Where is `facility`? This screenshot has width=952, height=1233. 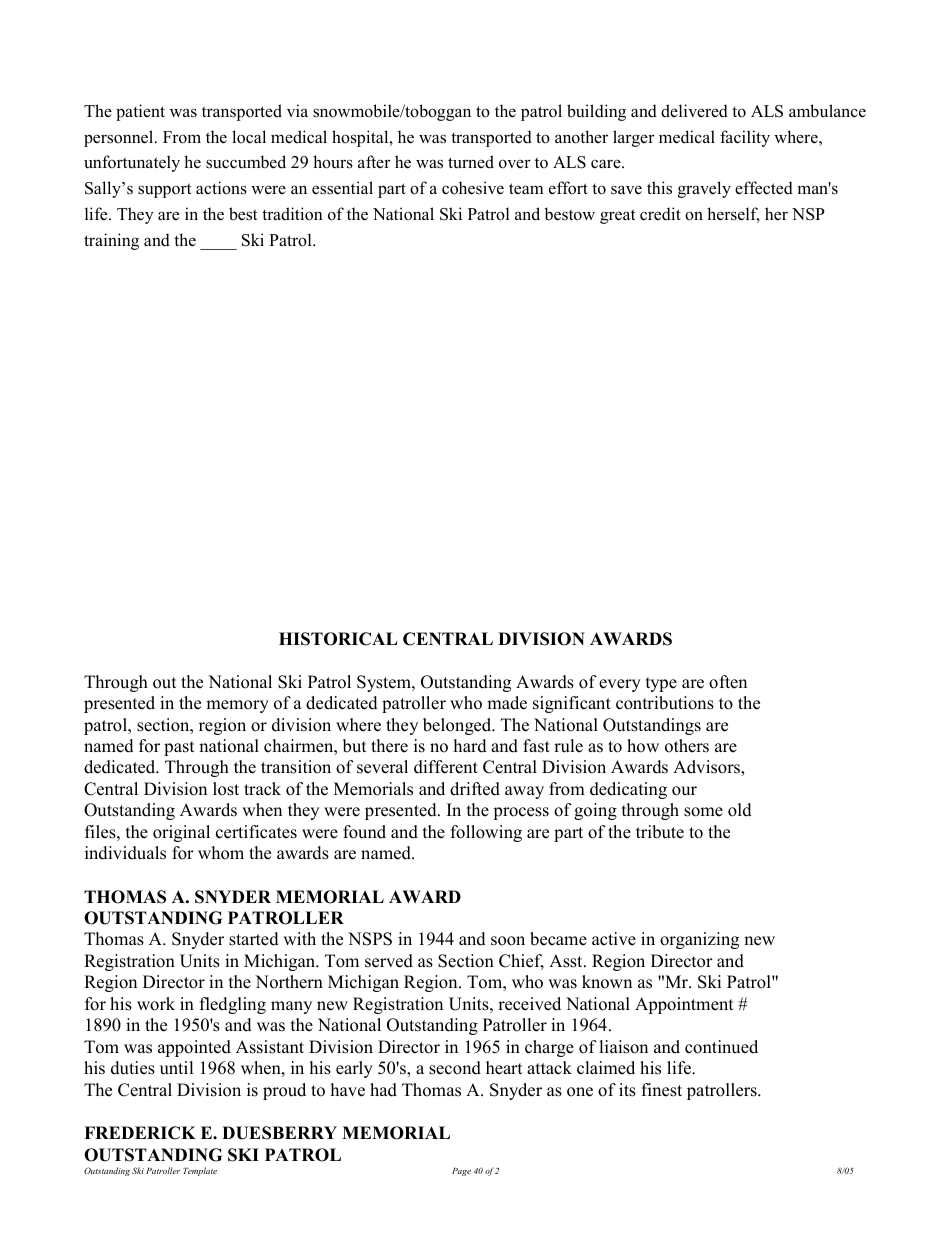
facility is located at coordinates (745, 138).
